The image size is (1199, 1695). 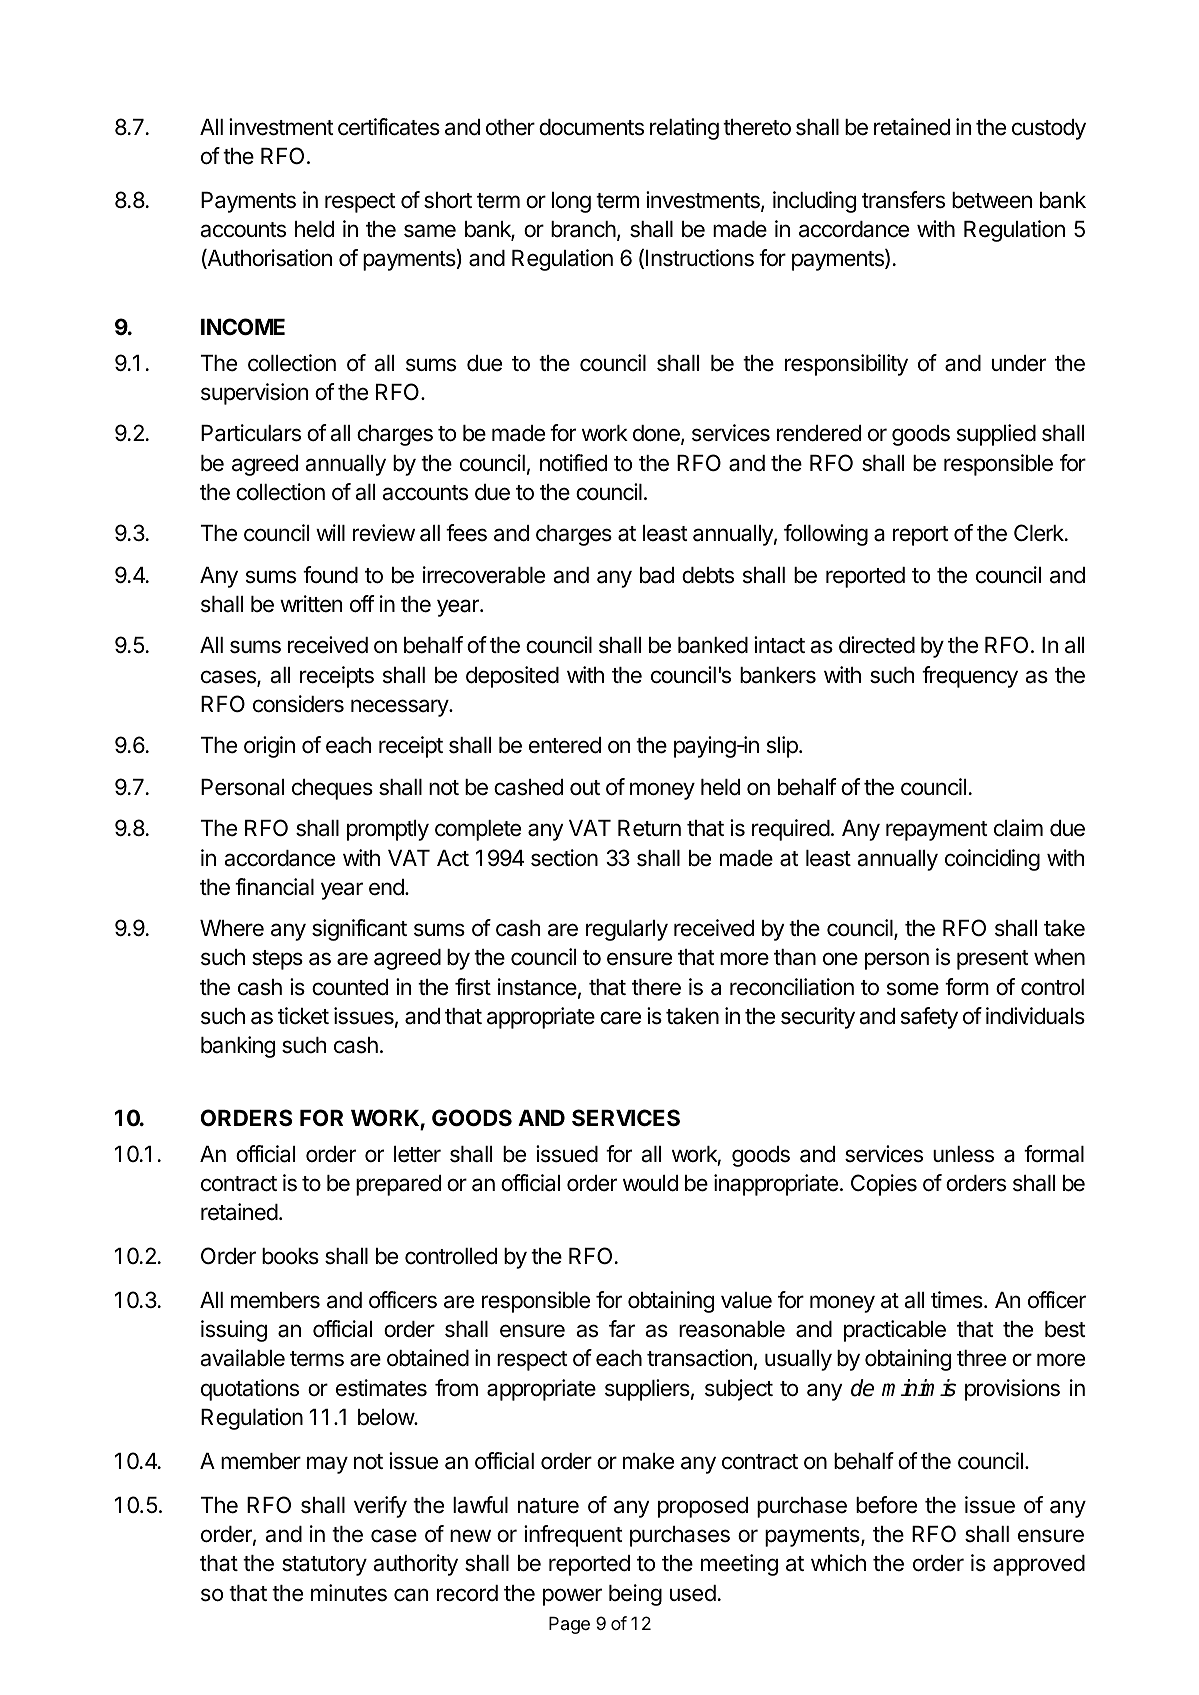 I want to click on Return, so click(x=649, y=828).
